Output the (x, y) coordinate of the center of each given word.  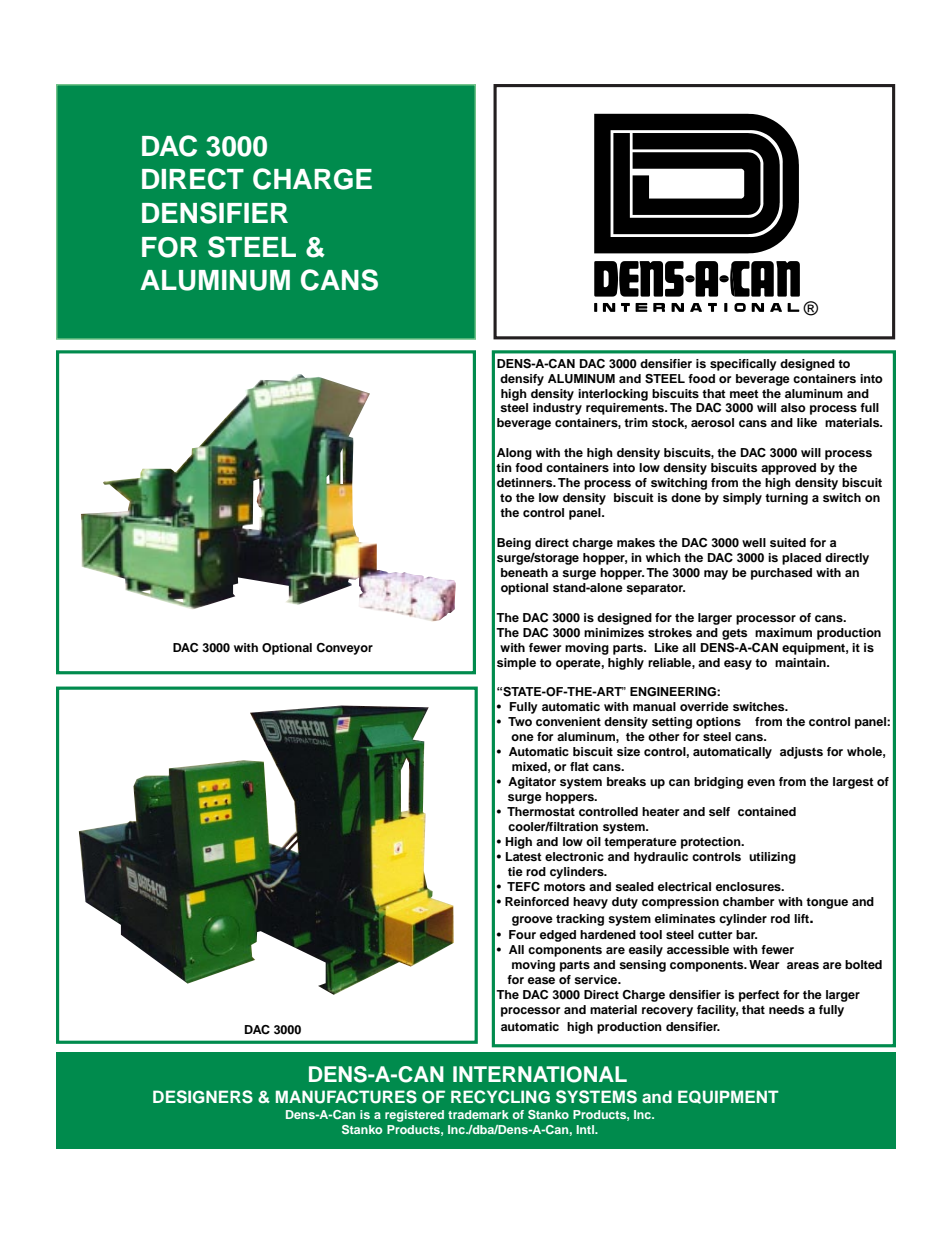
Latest (524, 856)
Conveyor (344, 649)
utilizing (772, 858)
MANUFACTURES (346, 1097)
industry (557, 409)
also (793, 407)
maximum (783, 632)
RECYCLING (500, 1097)
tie (515, 871)
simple (516, 664)
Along (514, 454)
